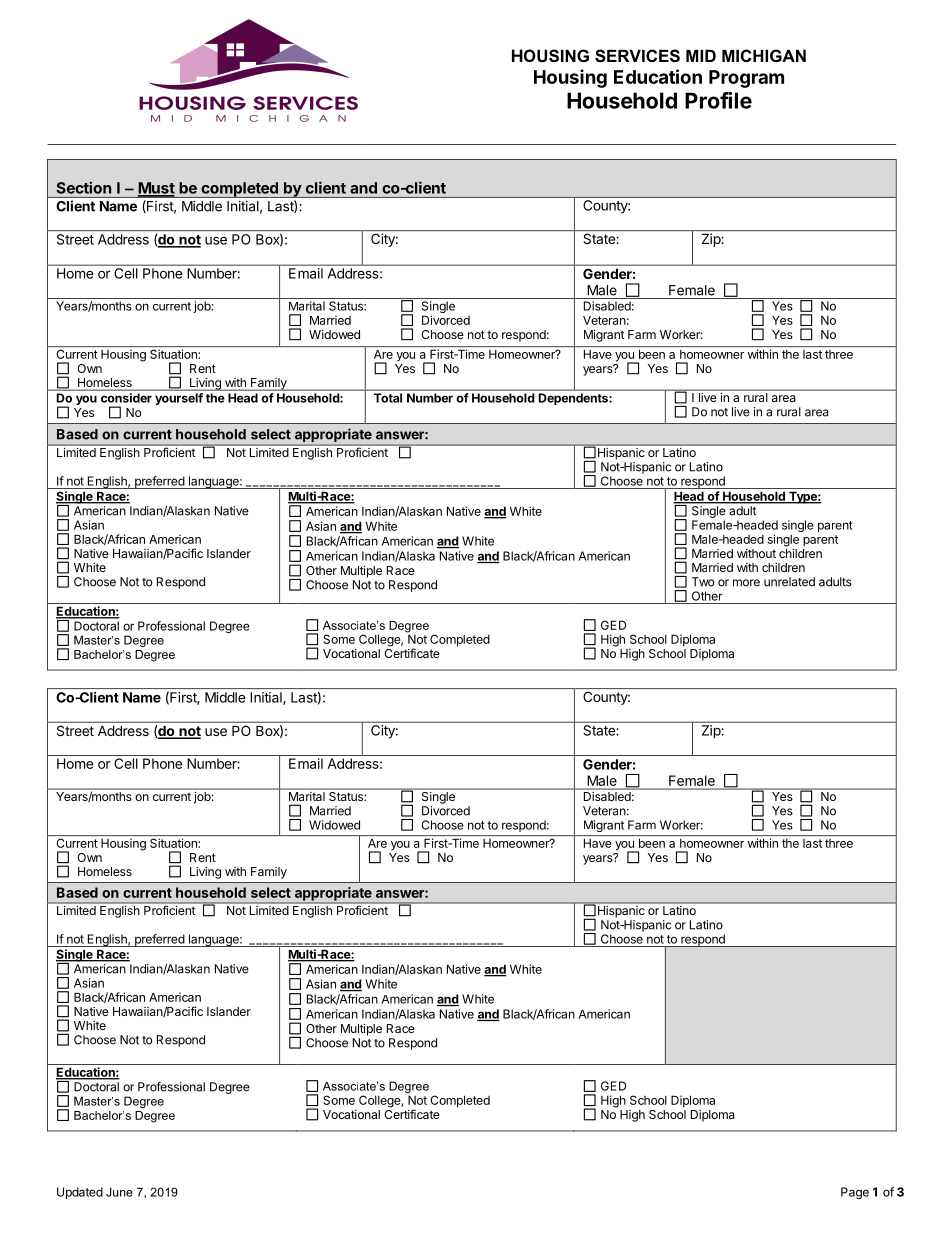 The width and height of the document is (952, 1233). What do you see at coordinates (119, 1192) in the document?
I see `June` at bounding box center [119, 1192].
